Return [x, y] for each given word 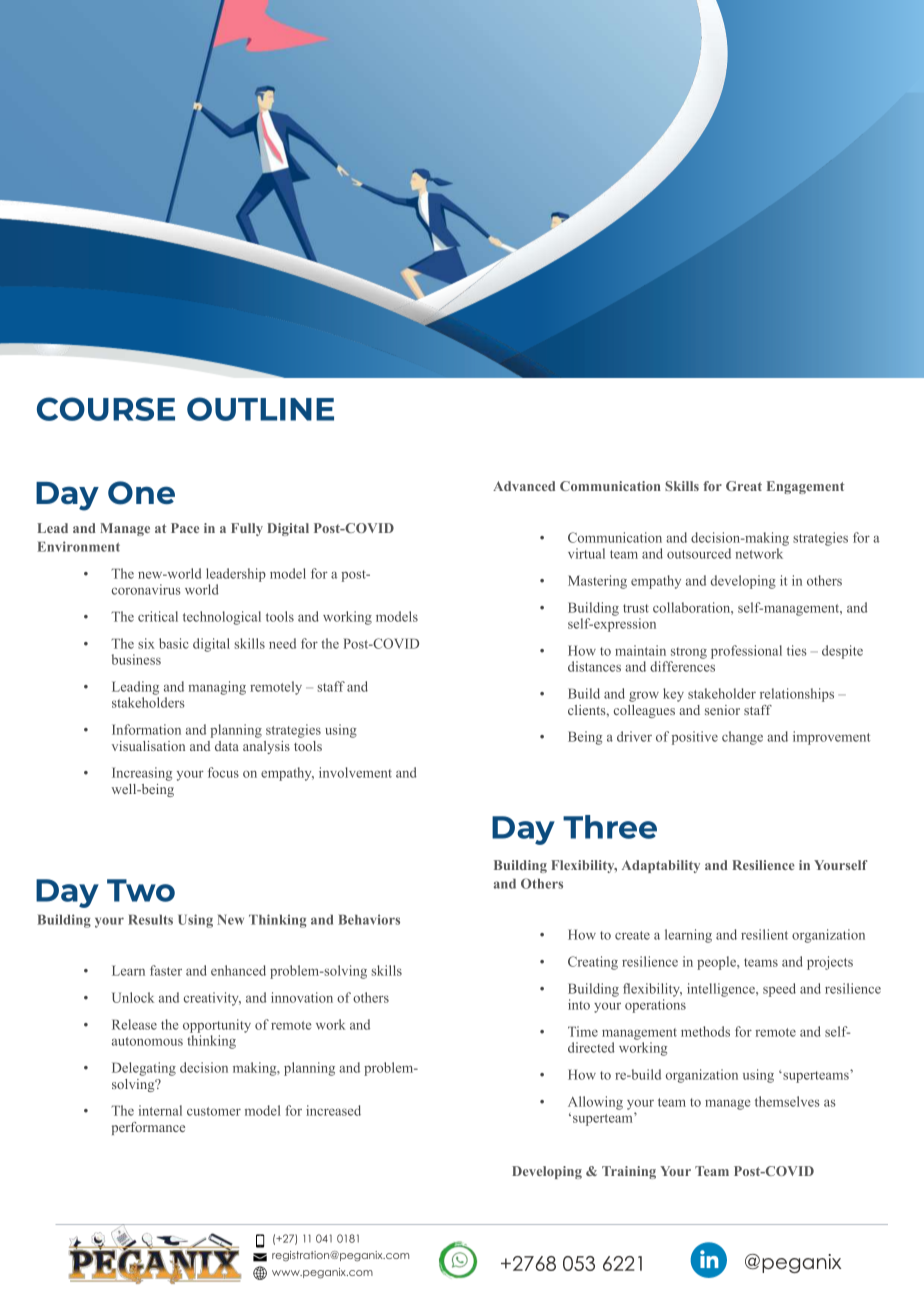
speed [779, 990]
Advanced [524, 486]
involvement [355, 772]
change [742, 738]
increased [333, 1110]
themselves [787, 1101]
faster [166, 970]
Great [744, 486]
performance [148, 1128]
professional [746, 652]
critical [158, 616]
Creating [593, 963]
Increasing [142, 774]
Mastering [597, 582]
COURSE [106, 409]
